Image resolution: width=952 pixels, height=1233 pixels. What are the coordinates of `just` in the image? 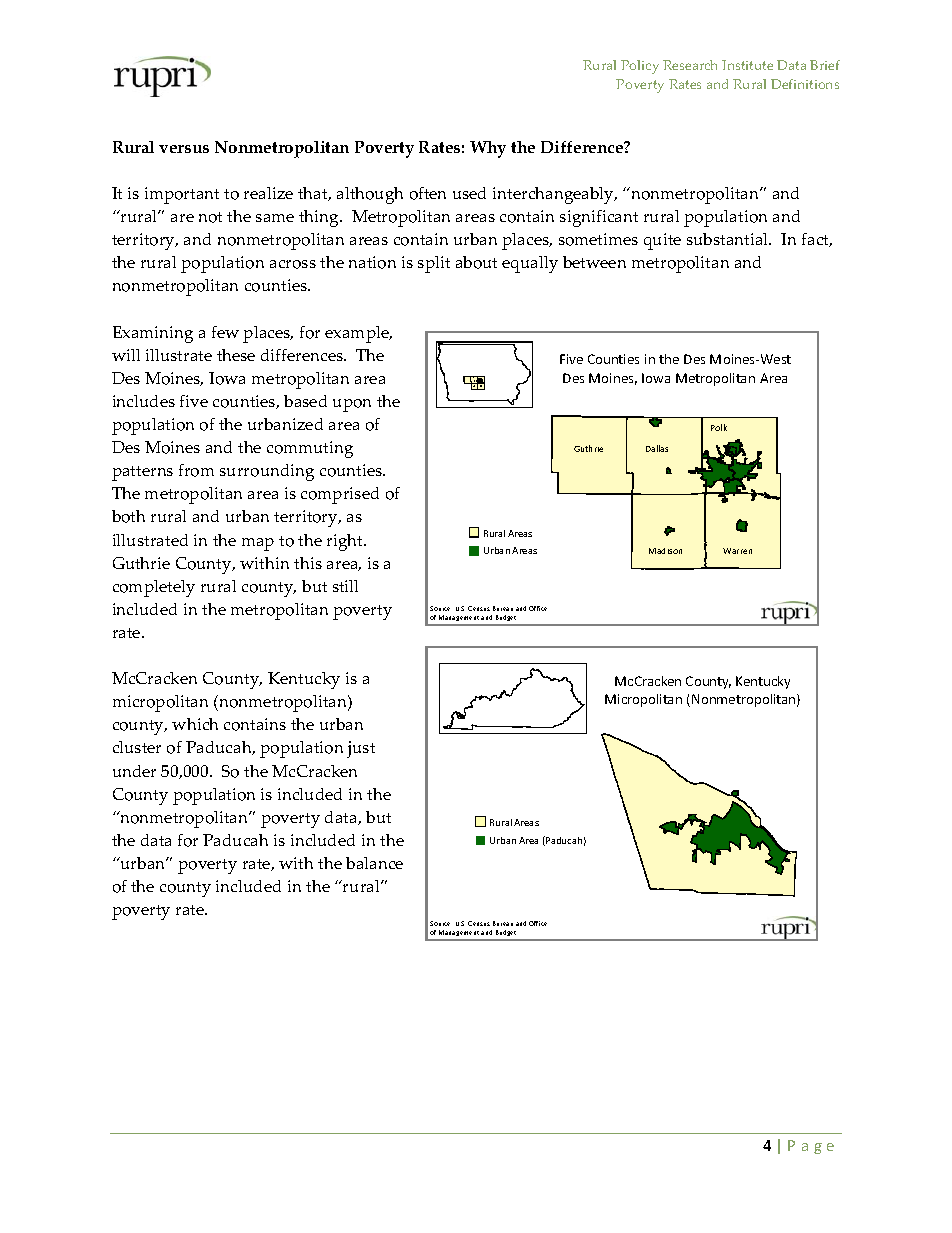 It's located at (361, 749).
